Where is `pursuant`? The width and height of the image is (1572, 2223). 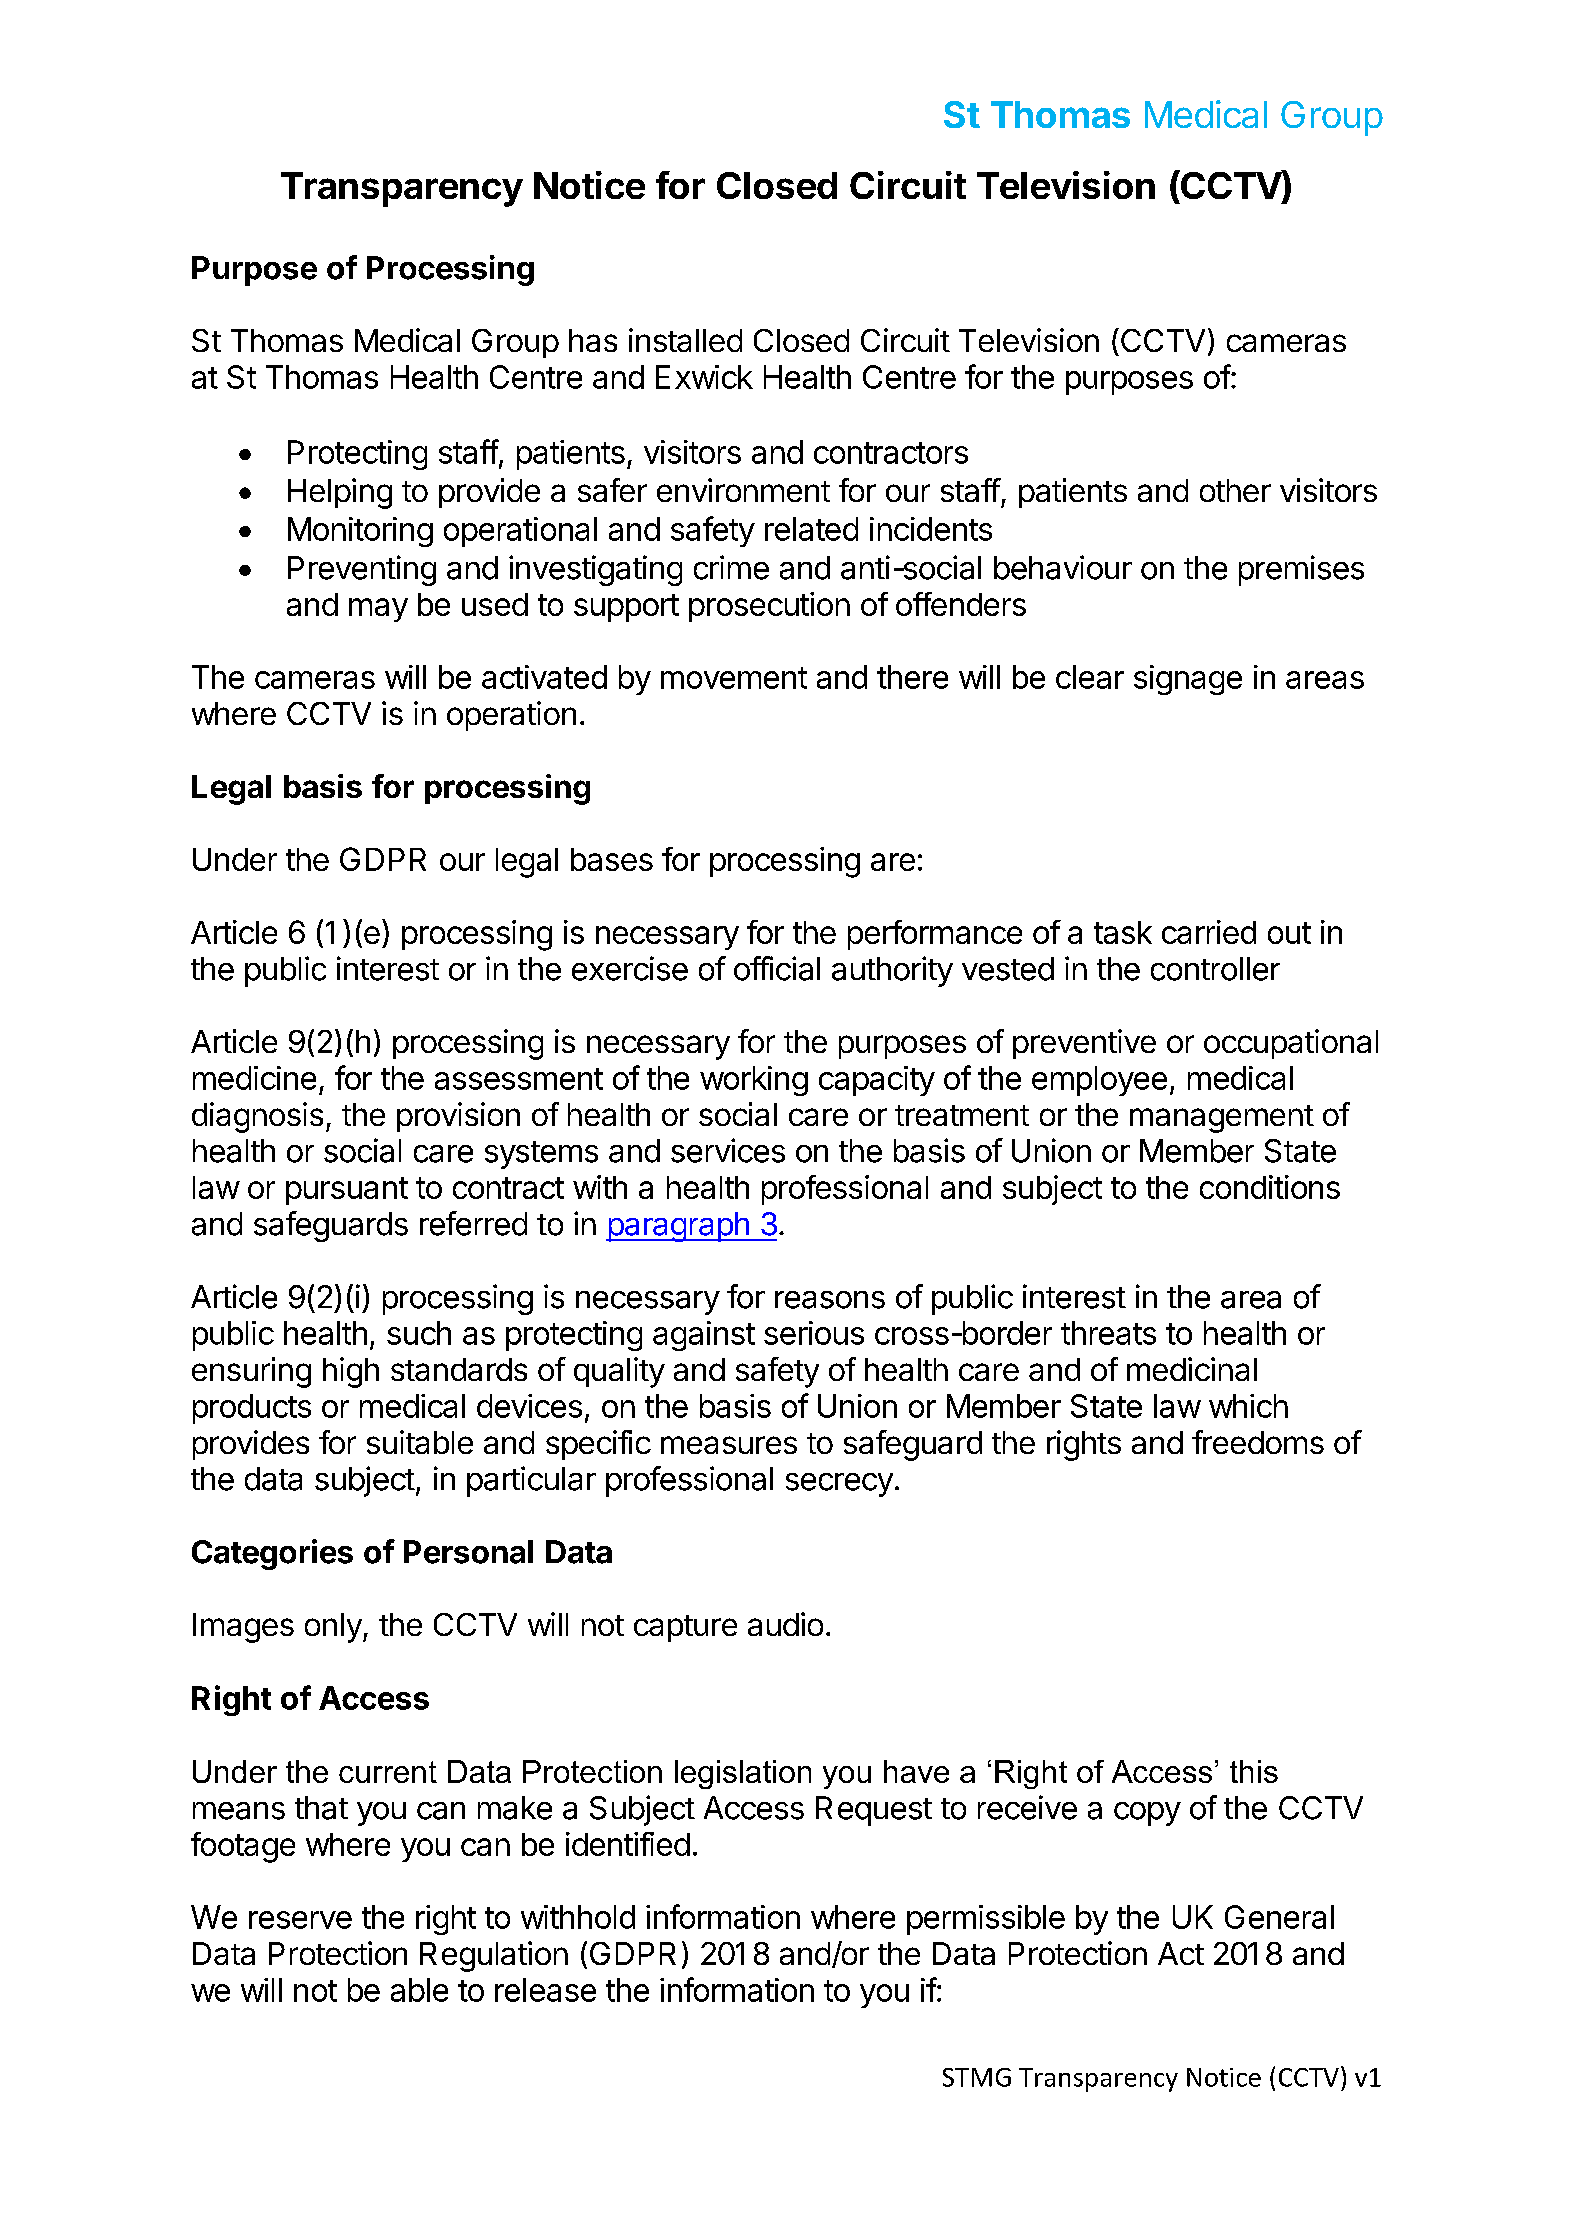 pursuant is located at coordinates (347, 1191).
